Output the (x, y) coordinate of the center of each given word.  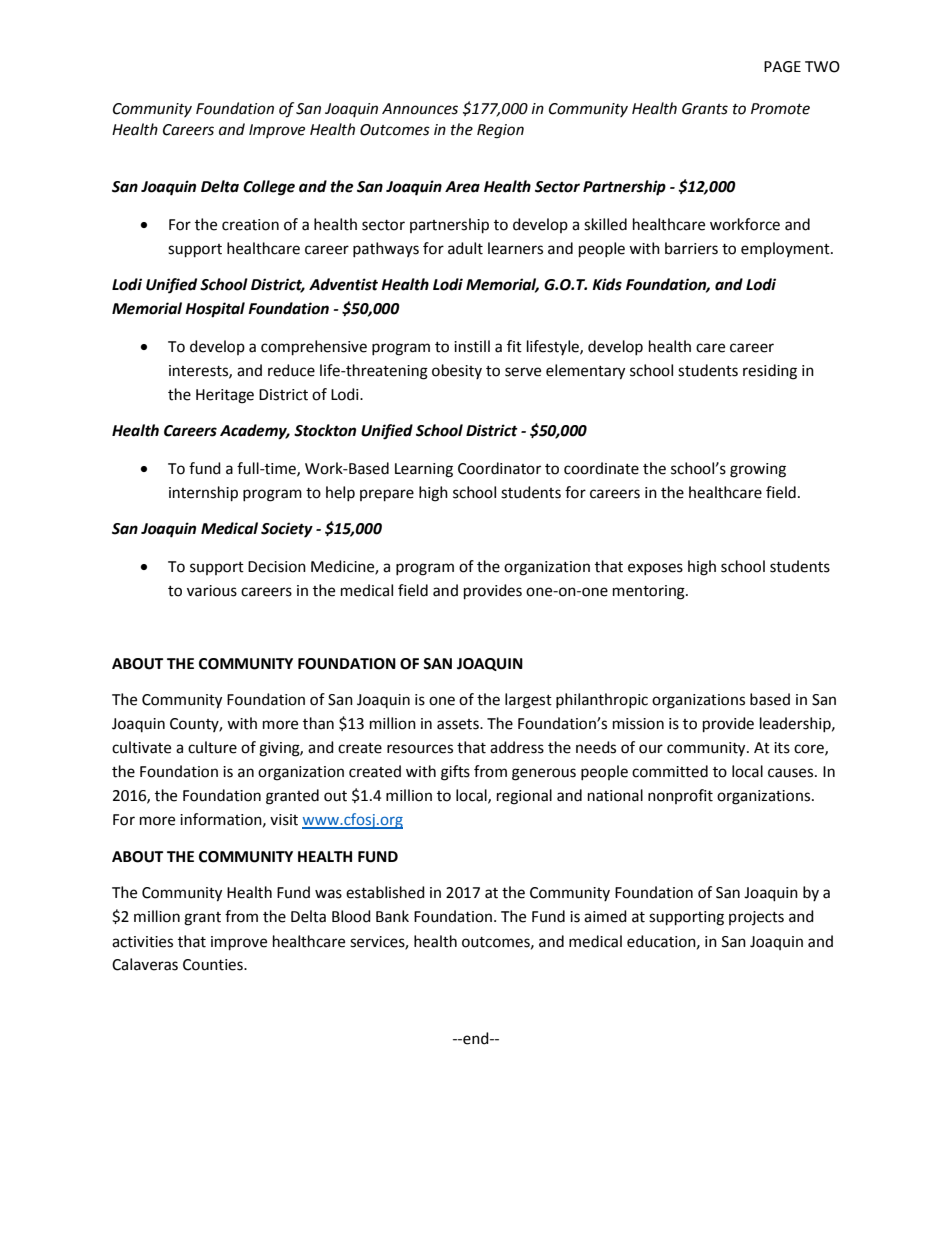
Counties (214, 965)
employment (786, 249)
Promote (780, 109)
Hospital (215, 310)
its (782, 748)
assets (459, 724)
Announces (420, 109)
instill (472, 346)
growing (758, 470)
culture (212, 747)
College (269, 188)
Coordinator (499, 468)
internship (203, 494)
